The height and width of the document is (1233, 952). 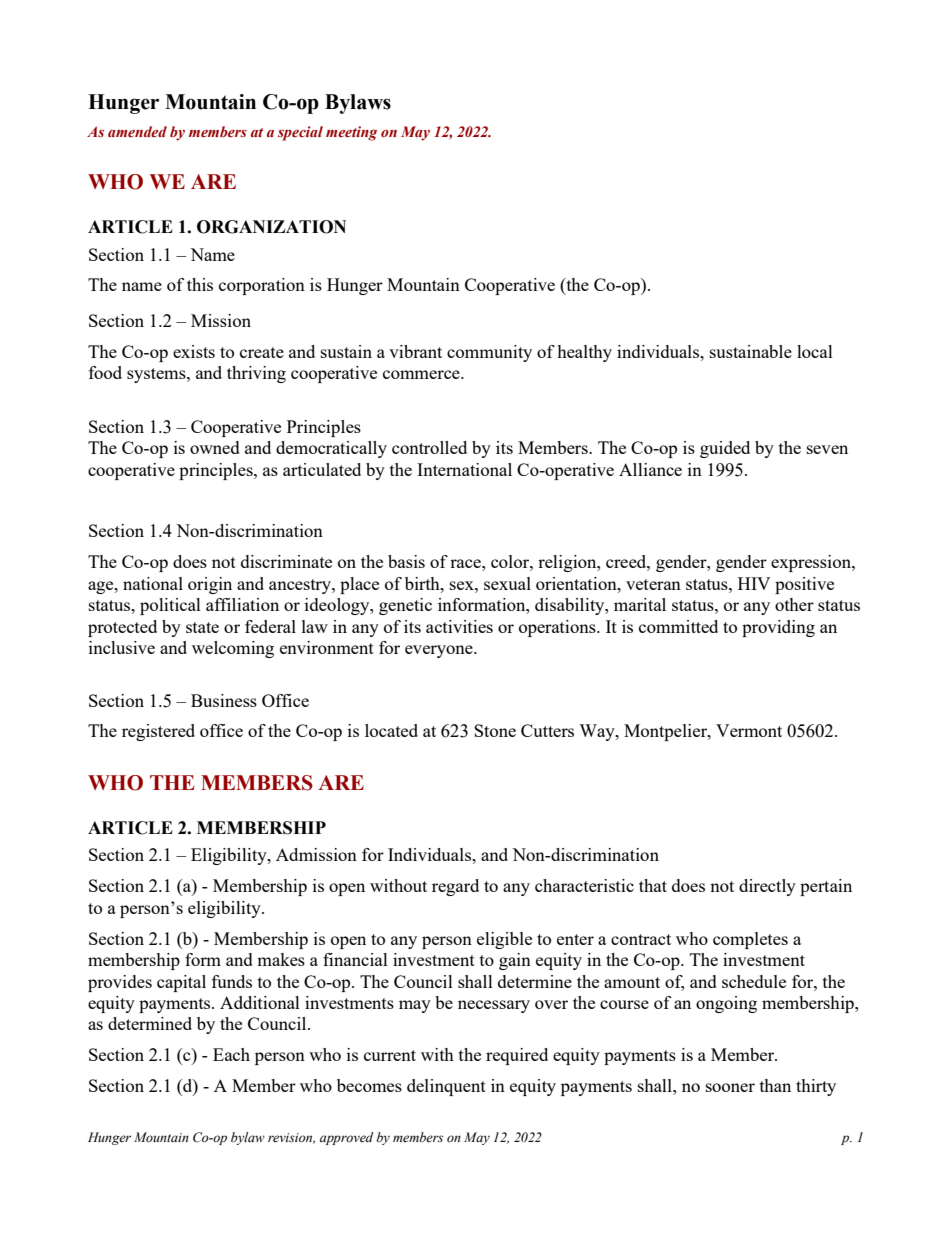 What do you see at coordinates (429, 447) in the document?
I see `controlled` at bounding box center [429, 447].
